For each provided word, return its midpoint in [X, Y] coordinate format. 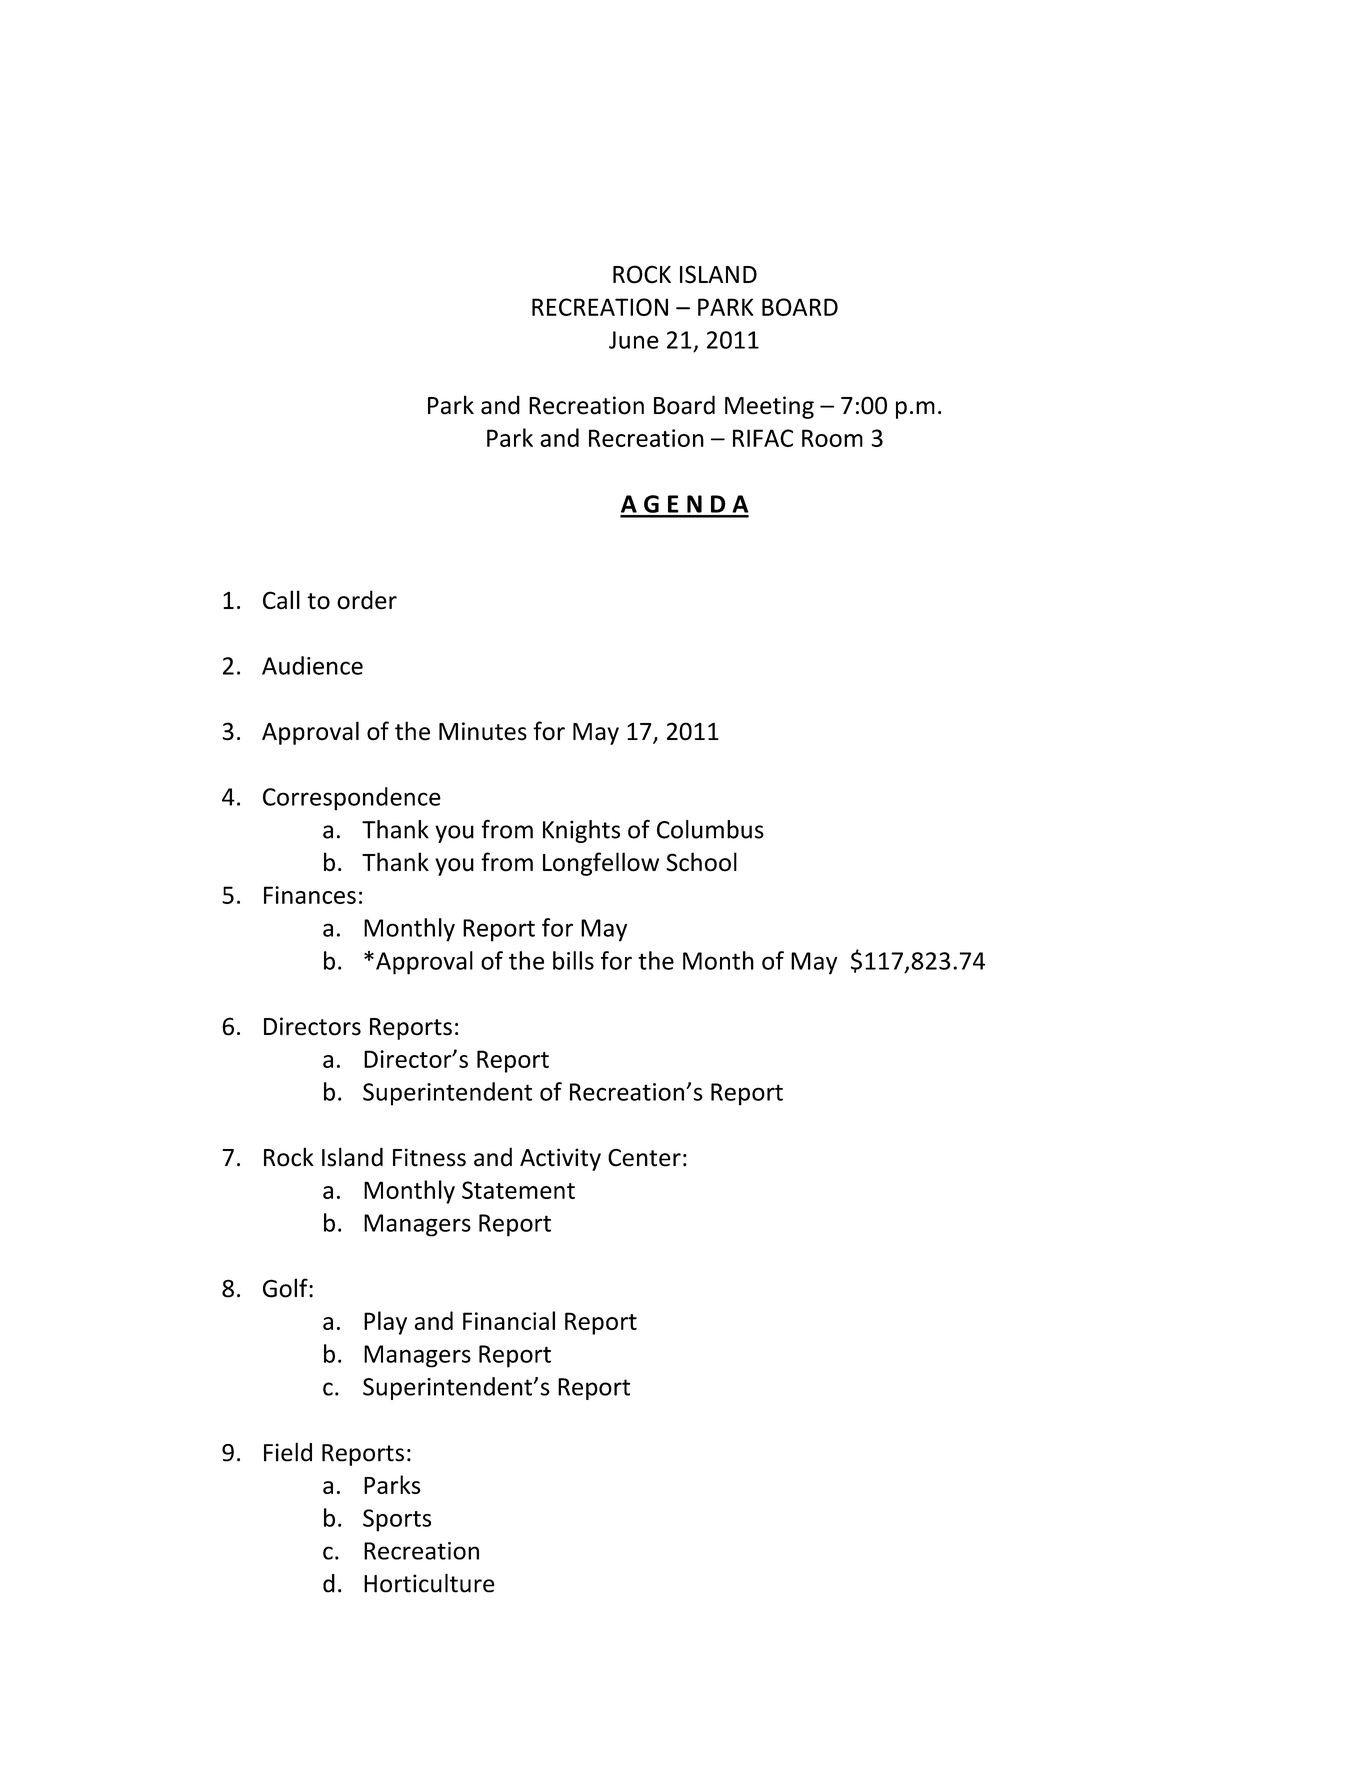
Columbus [710, 829]
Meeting [769, 407]
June [634, 340]
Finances [310, 895]
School [701, 862]
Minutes [483, 731]
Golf [286, 1288]
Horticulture [429, 1583]
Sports [397, 1520]
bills [573, 960]
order [367, 600]
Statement [518, 1190]
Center [644, 1157]
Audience [312, 665]
